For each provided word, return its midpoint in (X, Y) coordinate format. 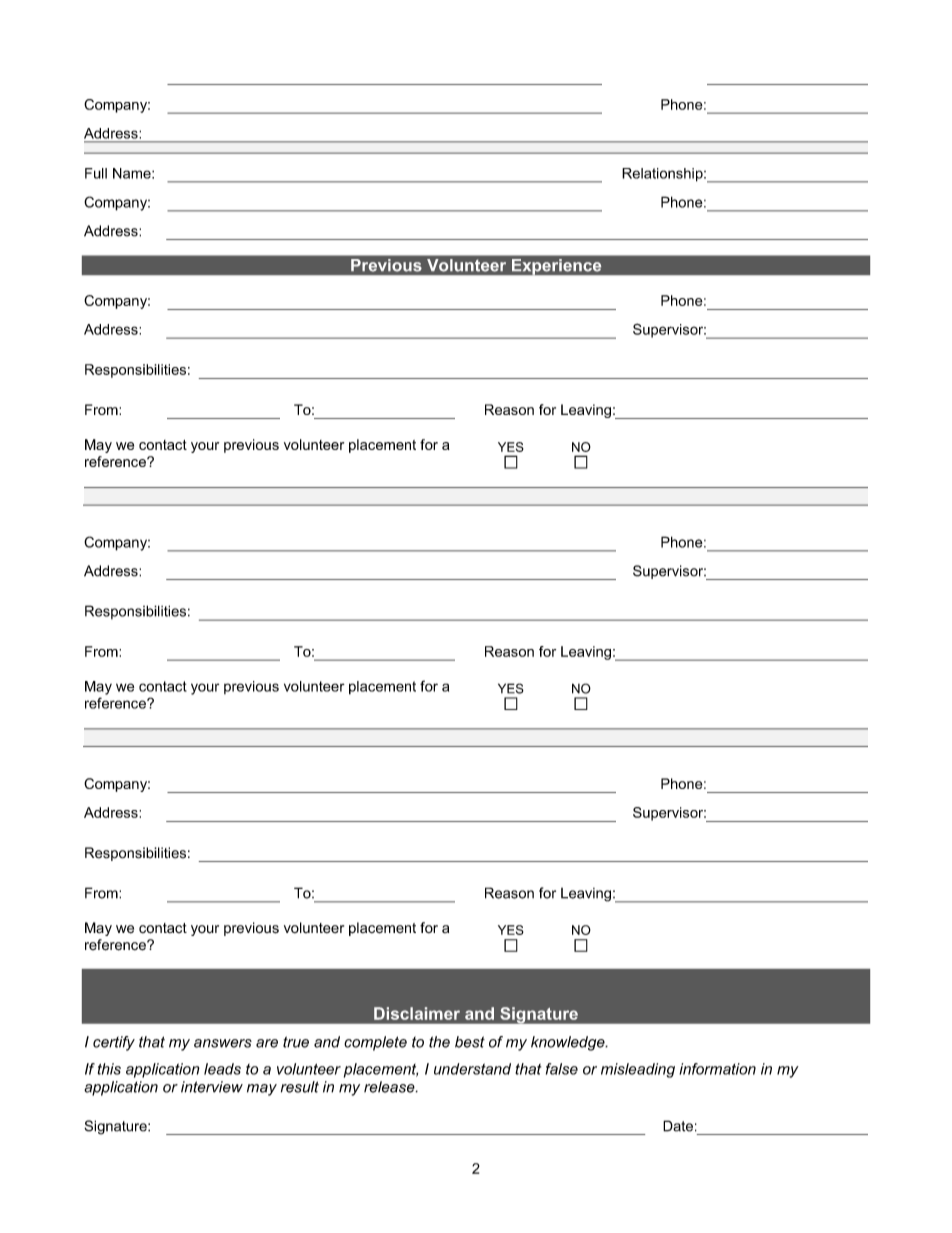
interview (212, 1087)
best (470, 1042)
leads (222, 1069)
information (717, 1069)
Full (96, 173)
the (439, 1042)
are (267, 1043)
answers (223, 1043)
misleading (638, 1070)
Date (678, 1126)
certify (114, 1043)
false (562, 1069)
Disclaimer (417, 1013)
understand (472, 1069)
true (296, 1042)
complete (375, 1043)
